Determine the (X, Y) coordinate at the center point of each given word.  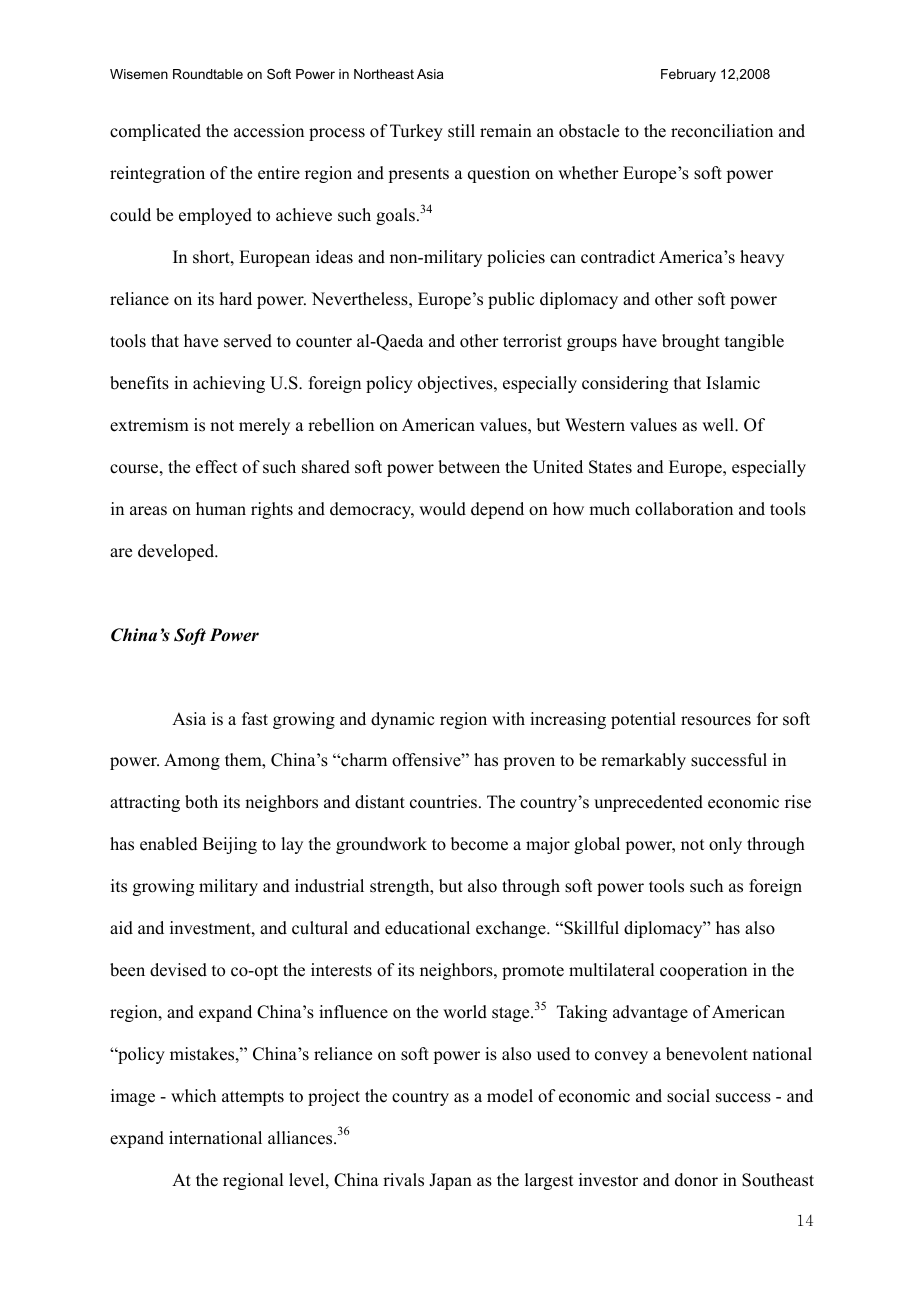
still (461, 131)
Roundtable (208, 74)
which (193, 1096)
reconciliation (722, 131)
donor (696, 1180)
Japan (450, 1181)
